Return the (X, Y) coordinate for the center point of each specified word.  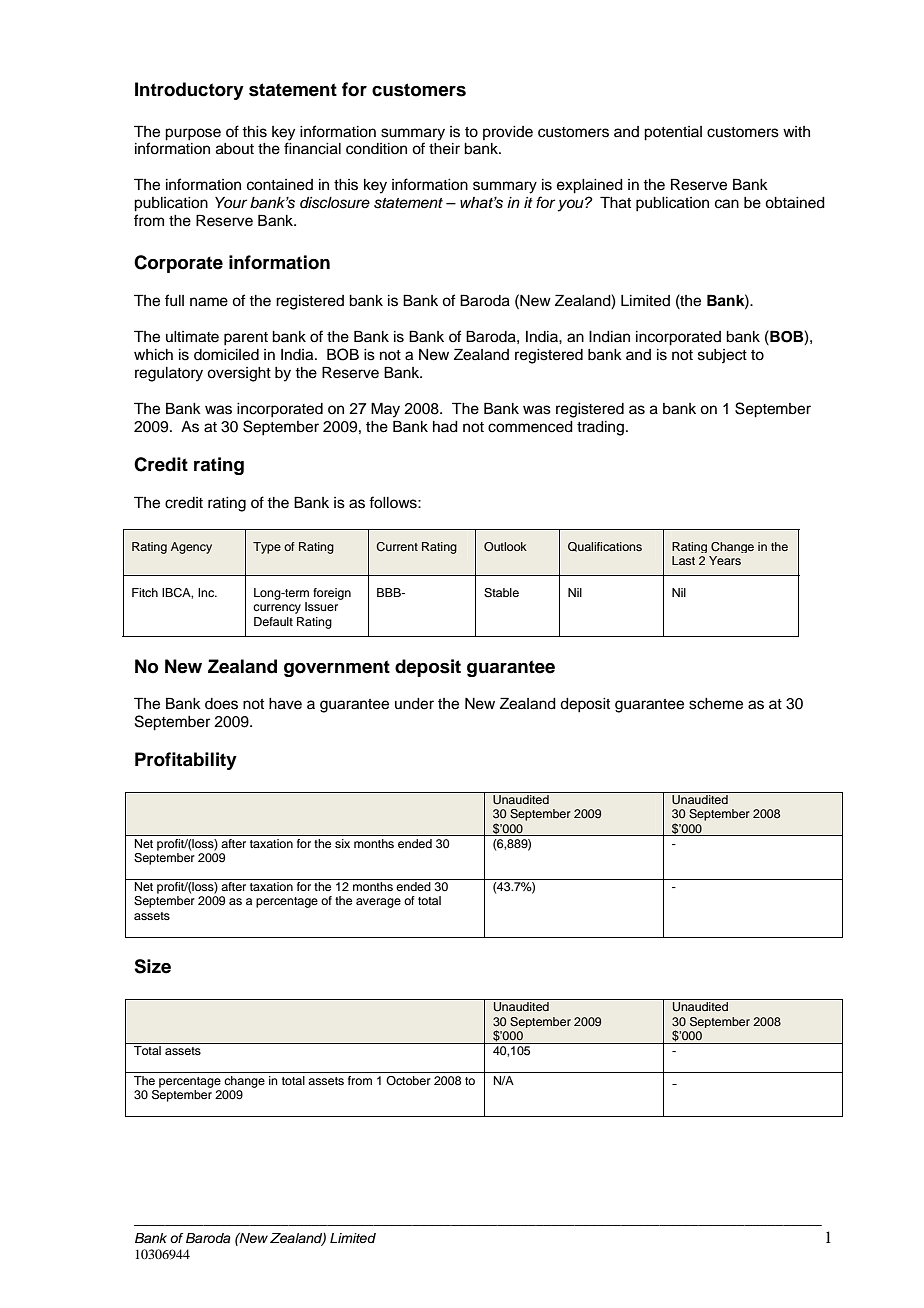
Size (152, 966)
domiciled (226, 355)
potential (673, 133)
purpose (193, 134)
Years (725, 560)
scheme (716, 704)
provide (508, 133)
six (342, 843)
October (408, 1080)
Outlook (505, 547)
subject (722, 356)
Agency (191, 548)
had (445, 427)
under (414, 704)
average (378, 903)
